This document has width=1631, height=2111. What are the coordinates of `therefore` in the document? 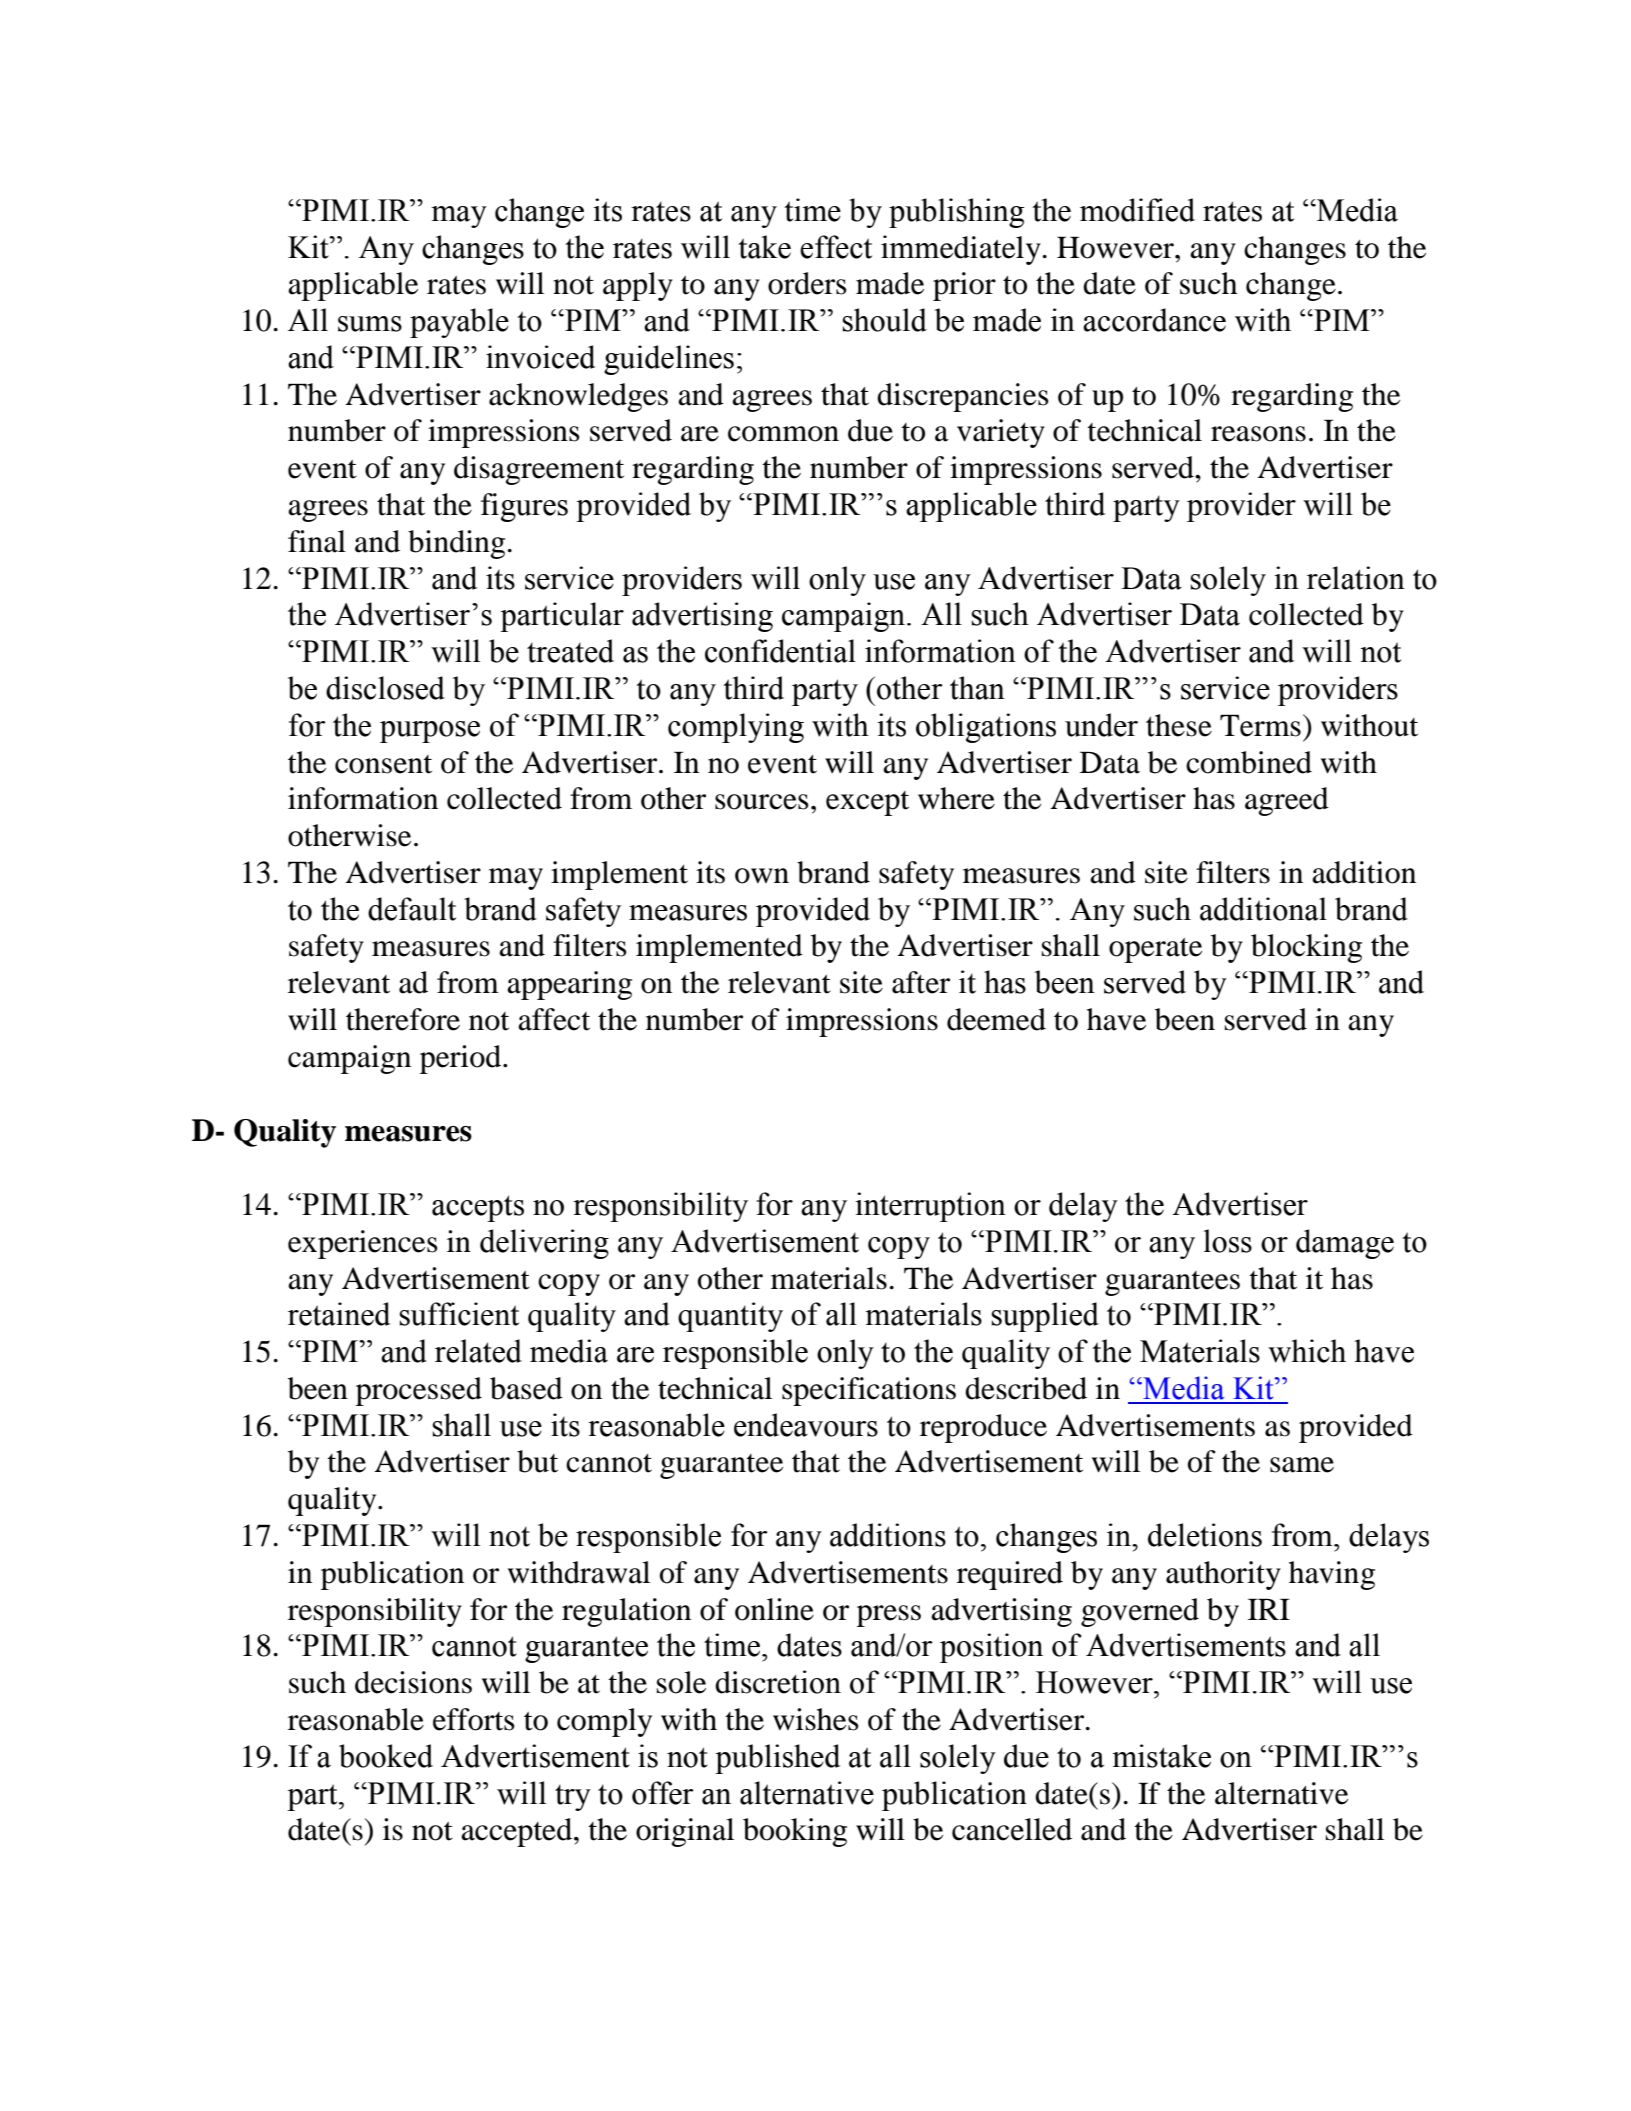 It's located at (403, 1019).
